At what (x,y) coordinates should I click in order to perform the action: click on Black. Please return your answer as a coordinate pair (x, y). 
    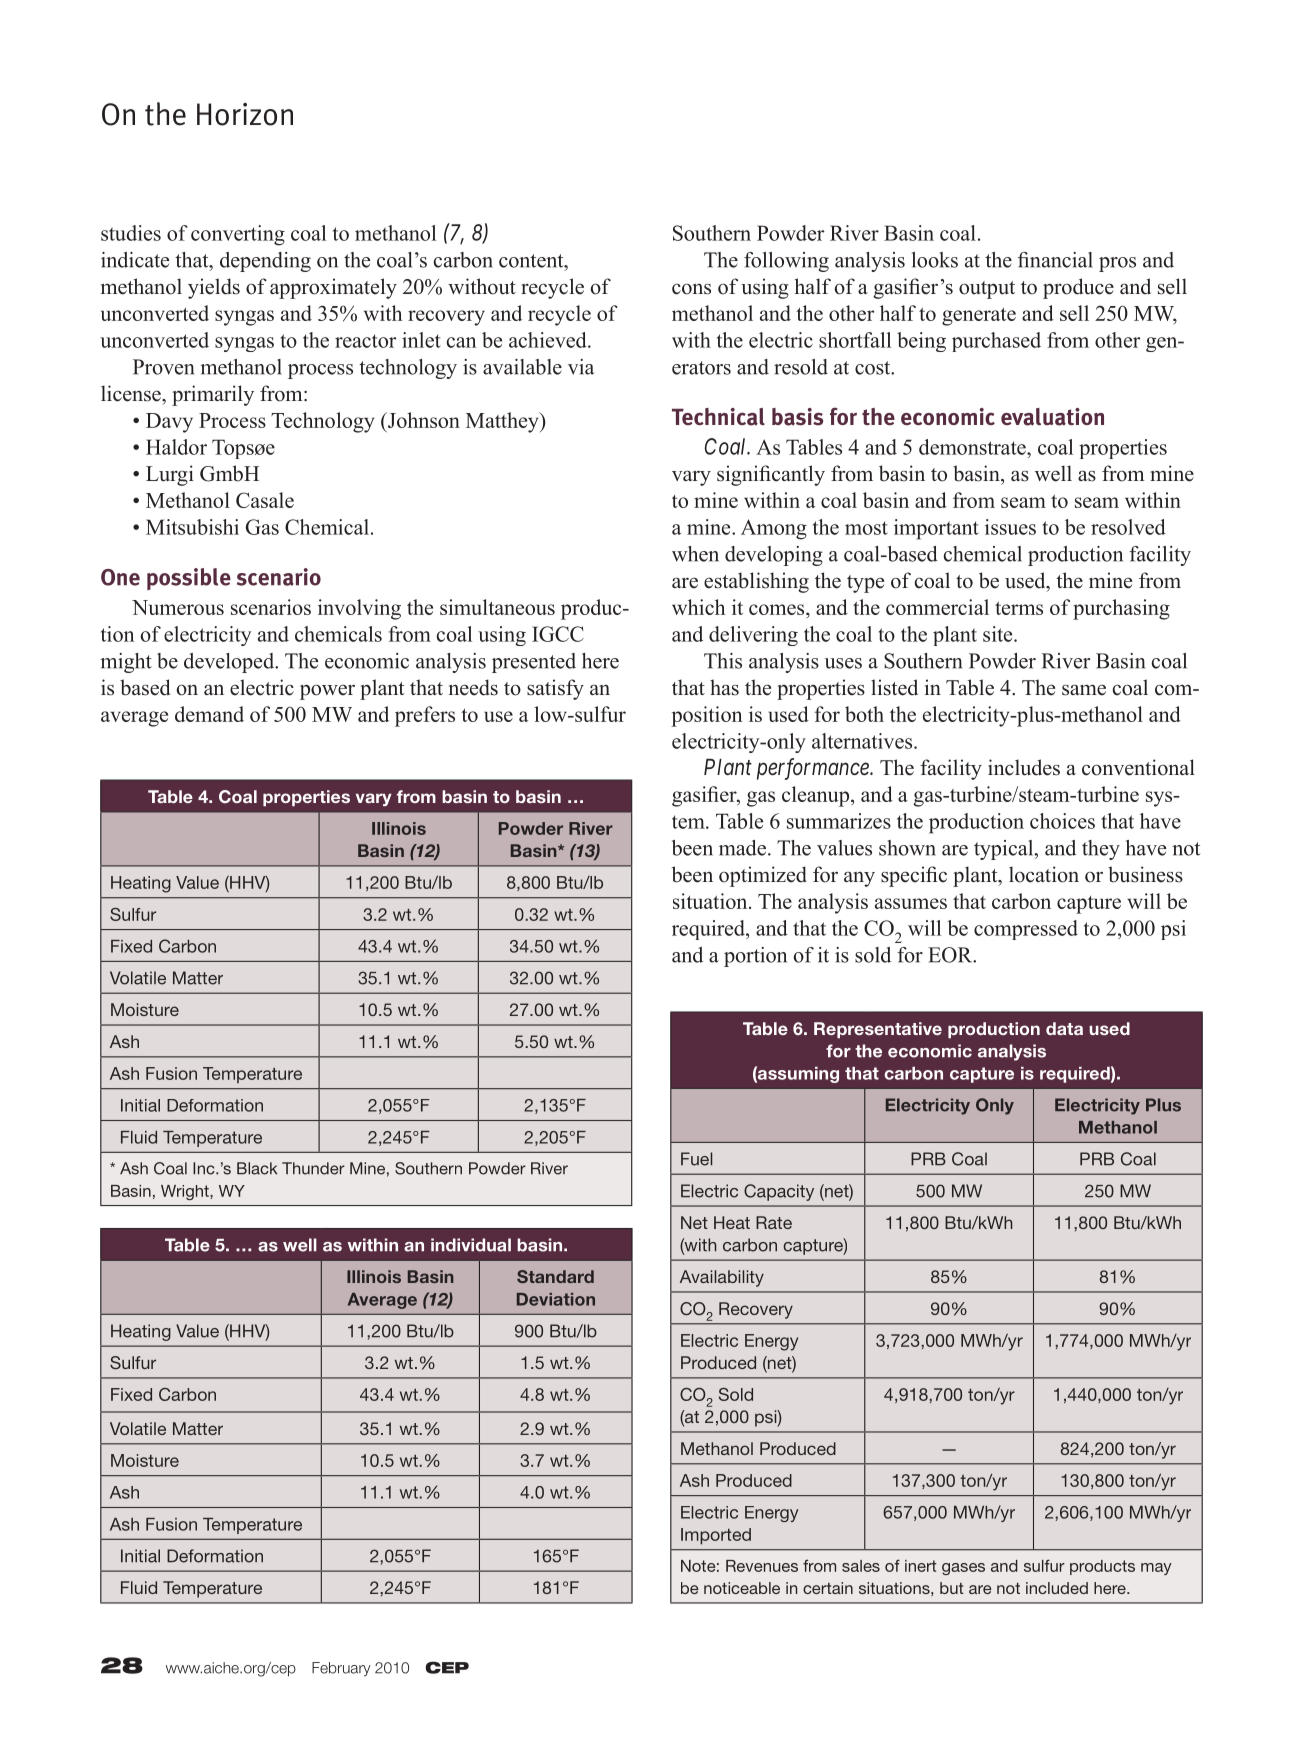
    Looking at the image, I should click on (257, 1168).
